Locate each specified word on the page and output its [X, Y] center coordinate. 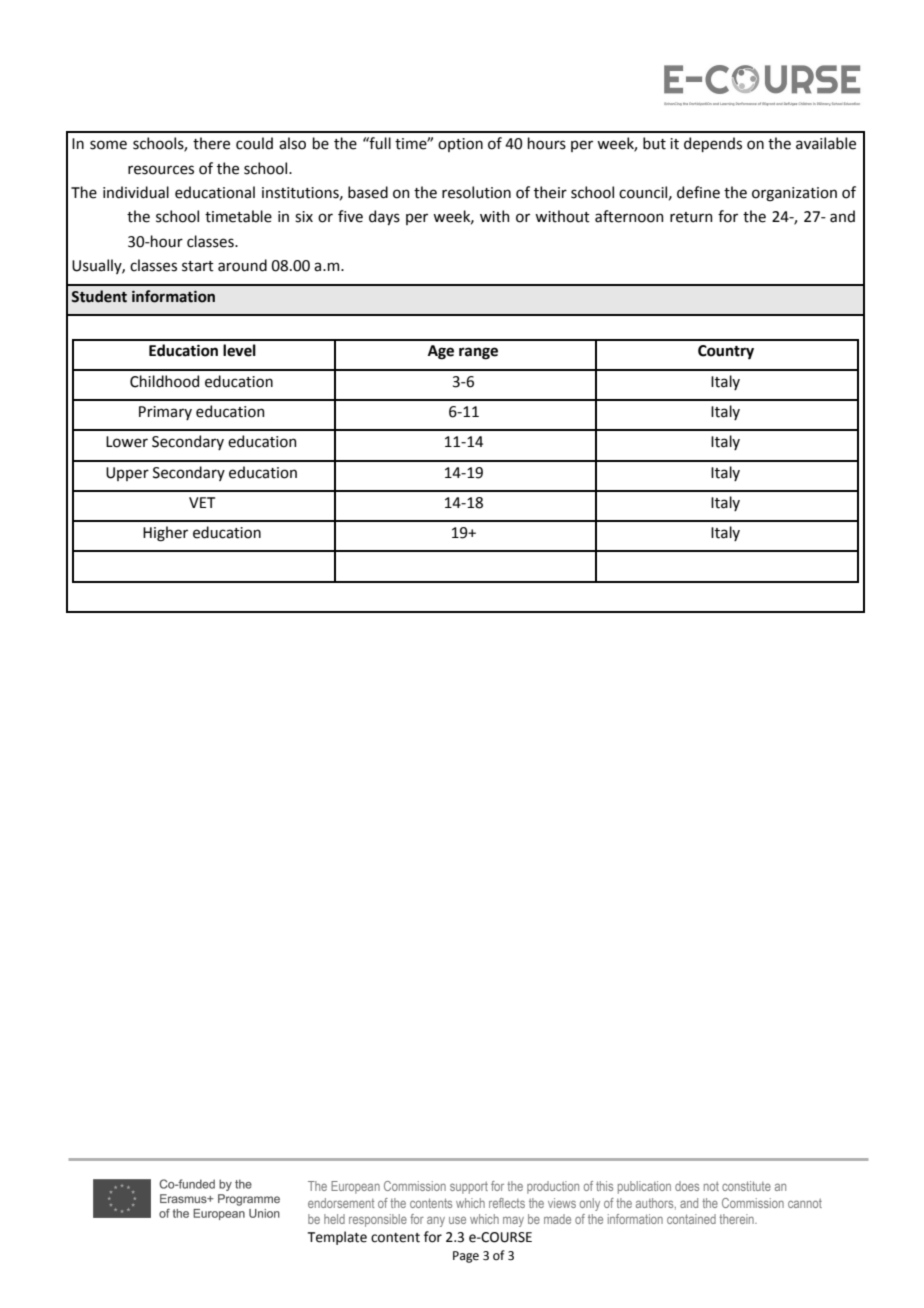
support [469, 1187]
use [457, 1220]
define [698, 192]
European [355, 1187]
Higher [165, 534]
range [478, 353]
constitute [746, 1186]
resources [161, 170]
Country [726, 352]
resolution [476, 192]
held [334, 1219]
